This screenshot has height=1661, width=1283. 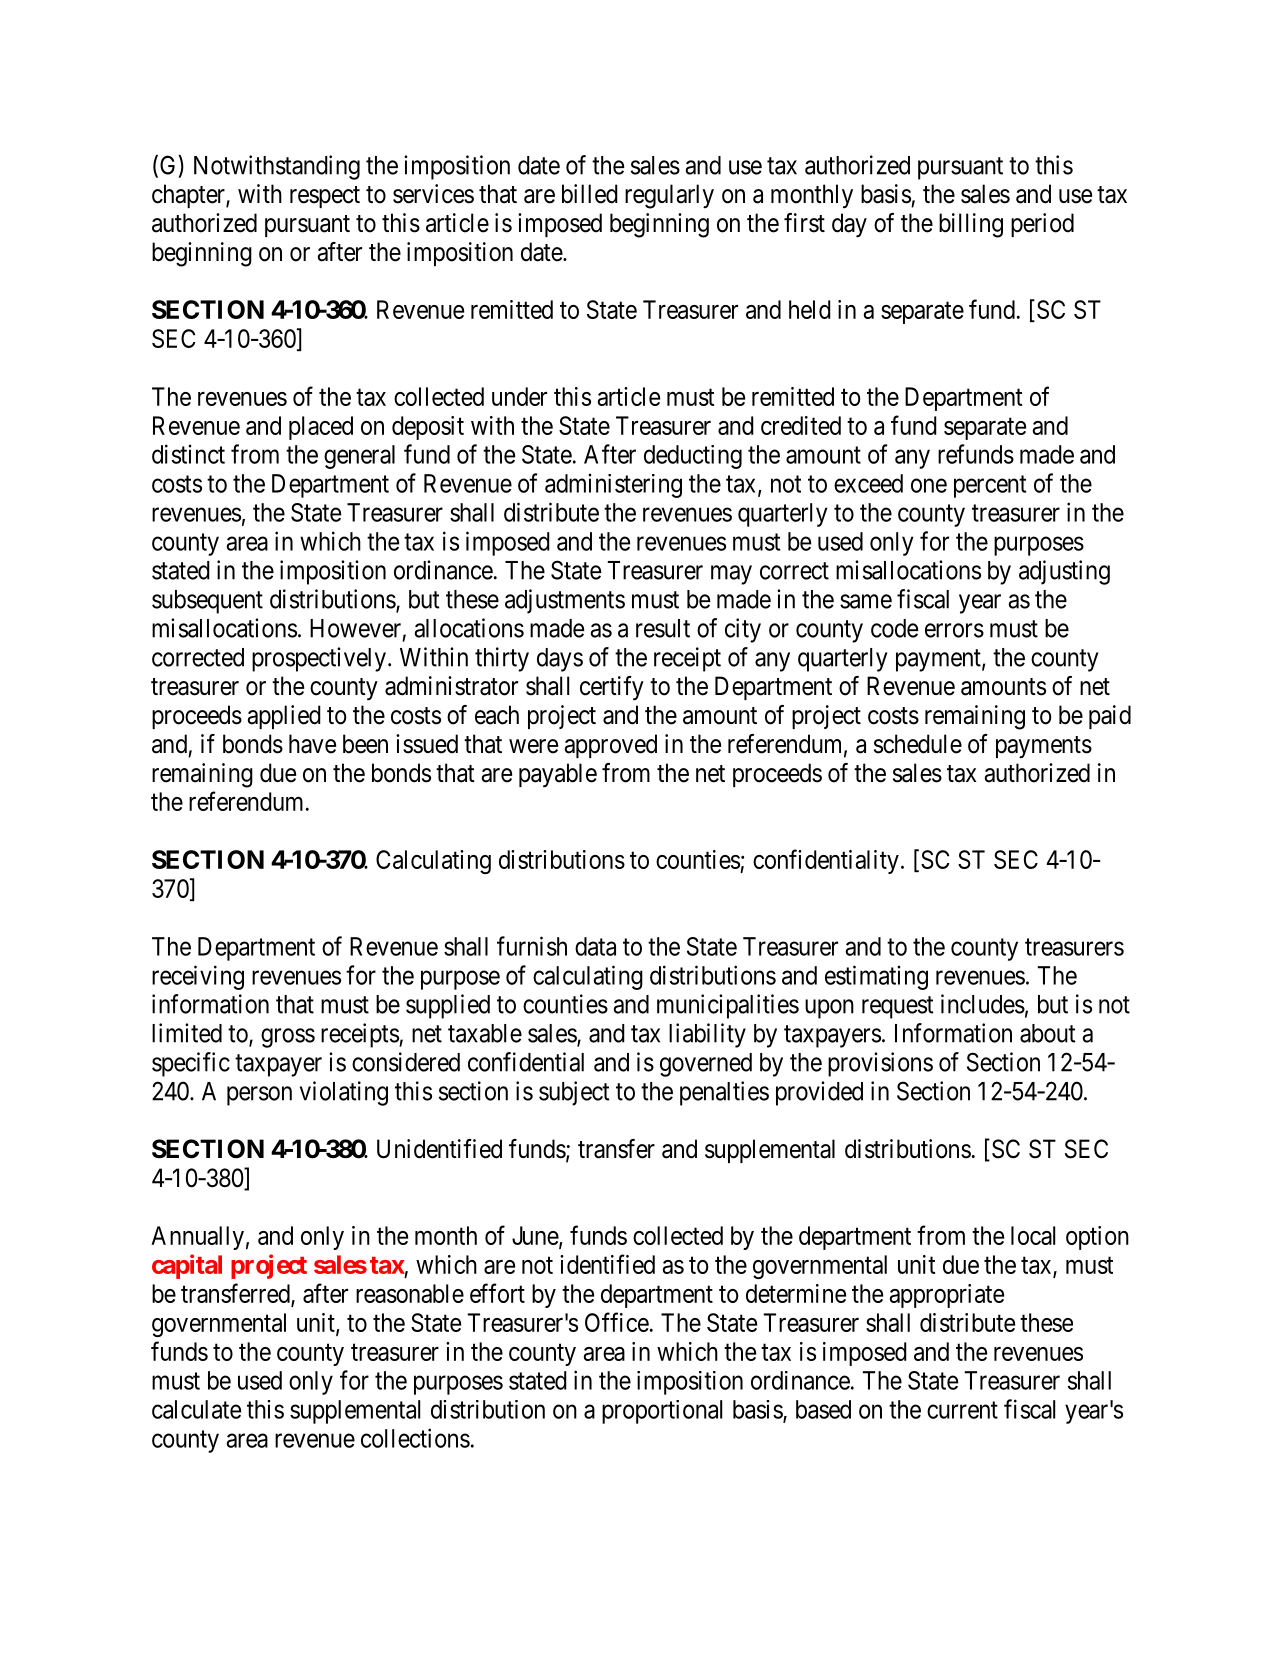 I want to click on person, so click(x=259, y=1096).
